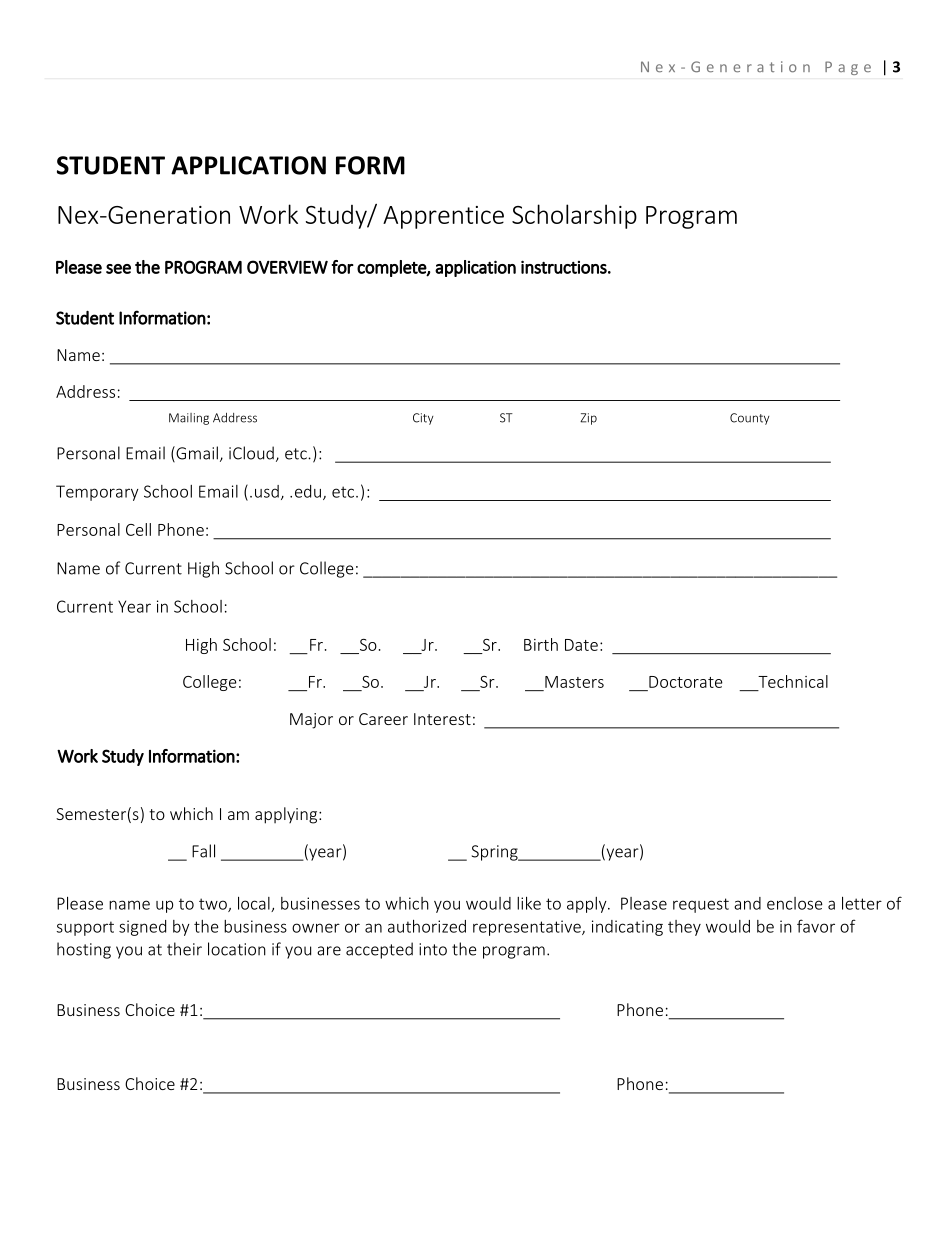 Image resolution: width=952 pixels, height=1233 pixels. What do you see at coordinates (118, 269) in the image?
I see `see` at bounding box center [118, 269].
